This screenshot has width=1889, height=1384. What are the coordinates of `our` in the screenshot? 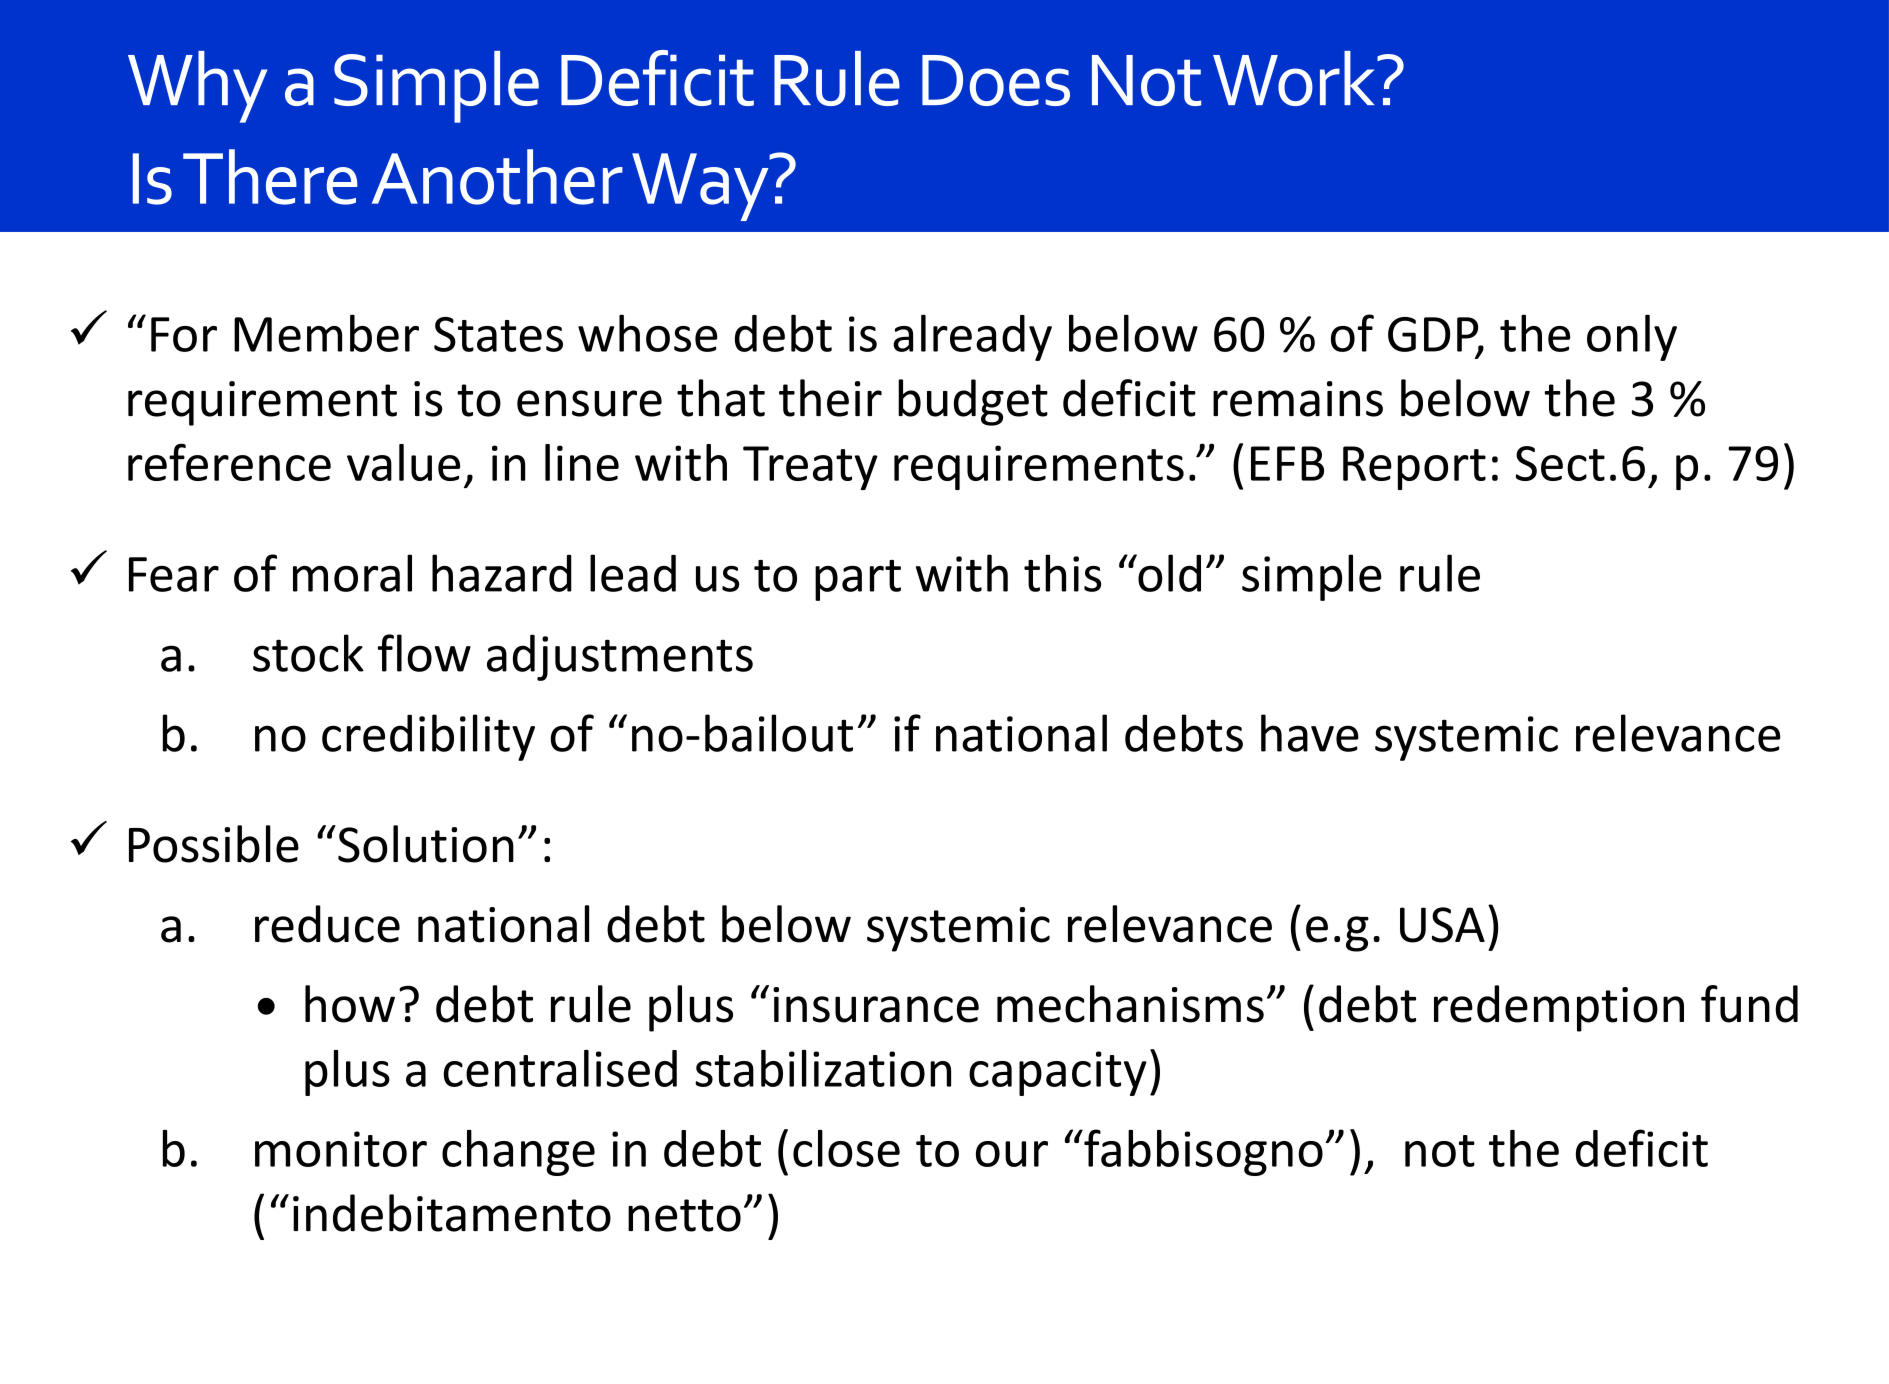 It's located at (1012, 1154).
